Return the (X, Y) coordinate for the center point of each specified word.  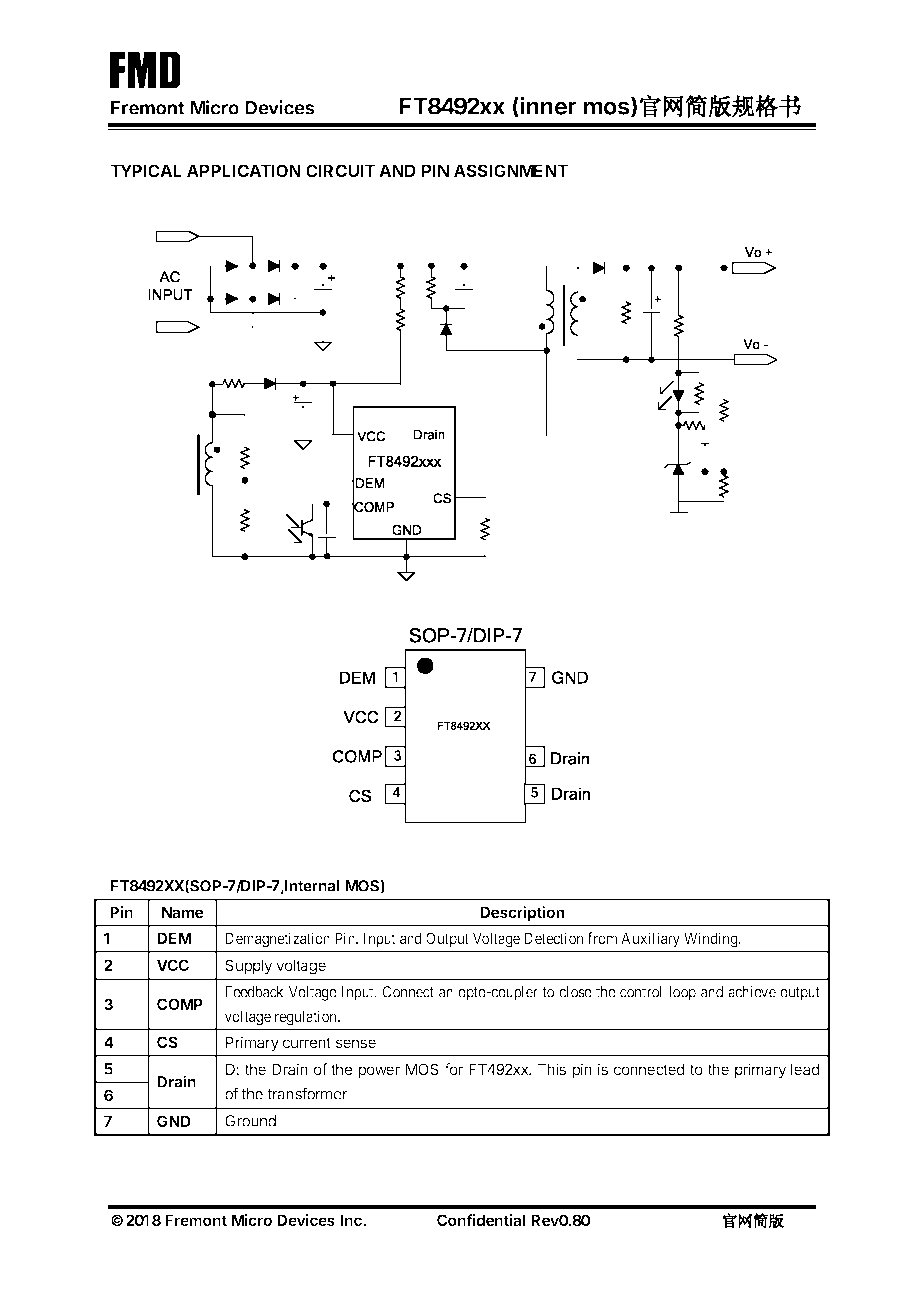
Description (522, 913)
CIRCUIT (341, 170)
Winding (712, 940)
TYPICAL (146, 170)
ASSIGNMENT (511, 170)
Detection (553, 938)
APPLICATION (244, 170)
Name (182, 912)
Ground (250, 1121)
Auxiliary (650, 939)
